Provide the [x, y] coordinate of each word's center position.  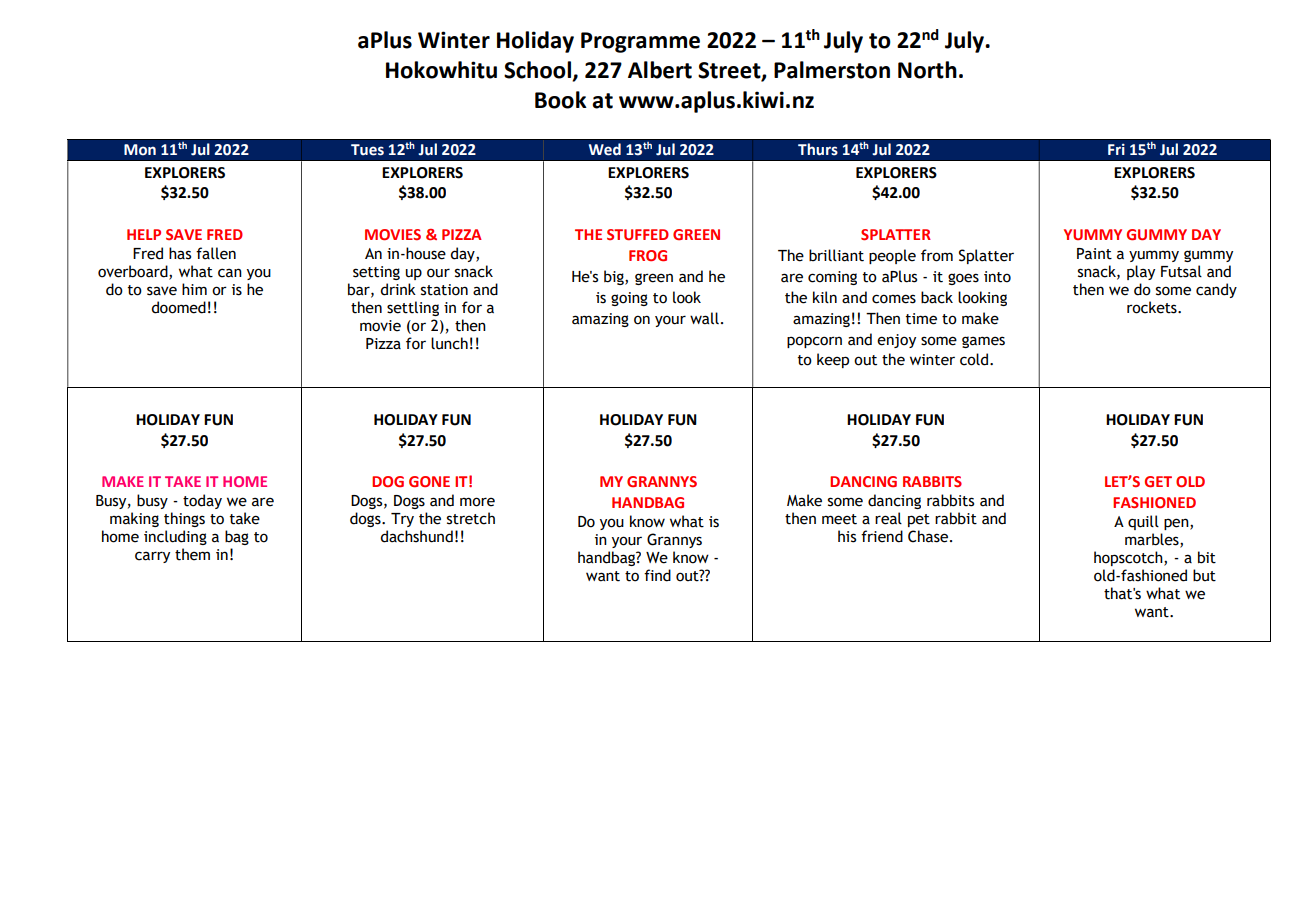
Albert [660, 70]
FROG [648, 256]
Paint [1094, 254]
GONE [429, 481]
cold [975, 359]
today [202, 501]
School [539, 71]
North [927, 70]
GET [1158, 482]
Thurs [818, 149]
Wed [605, 149]
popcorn [814, 342]
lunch [449, 343]
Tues [367, 150]
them [192, 554]
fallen [216, 253]
